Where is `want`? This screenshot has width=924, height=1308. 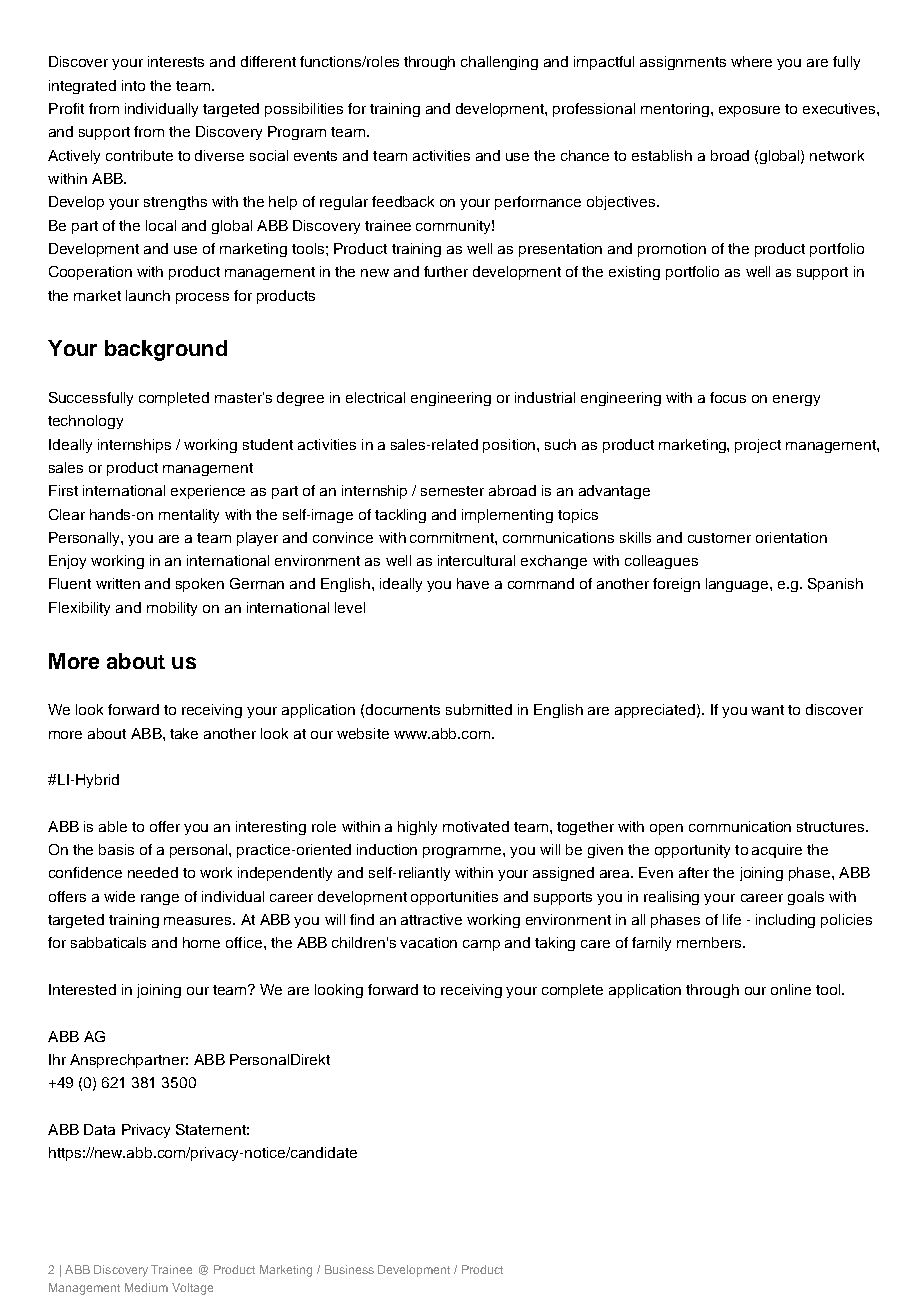 want is located at coordinates (767, 710).
